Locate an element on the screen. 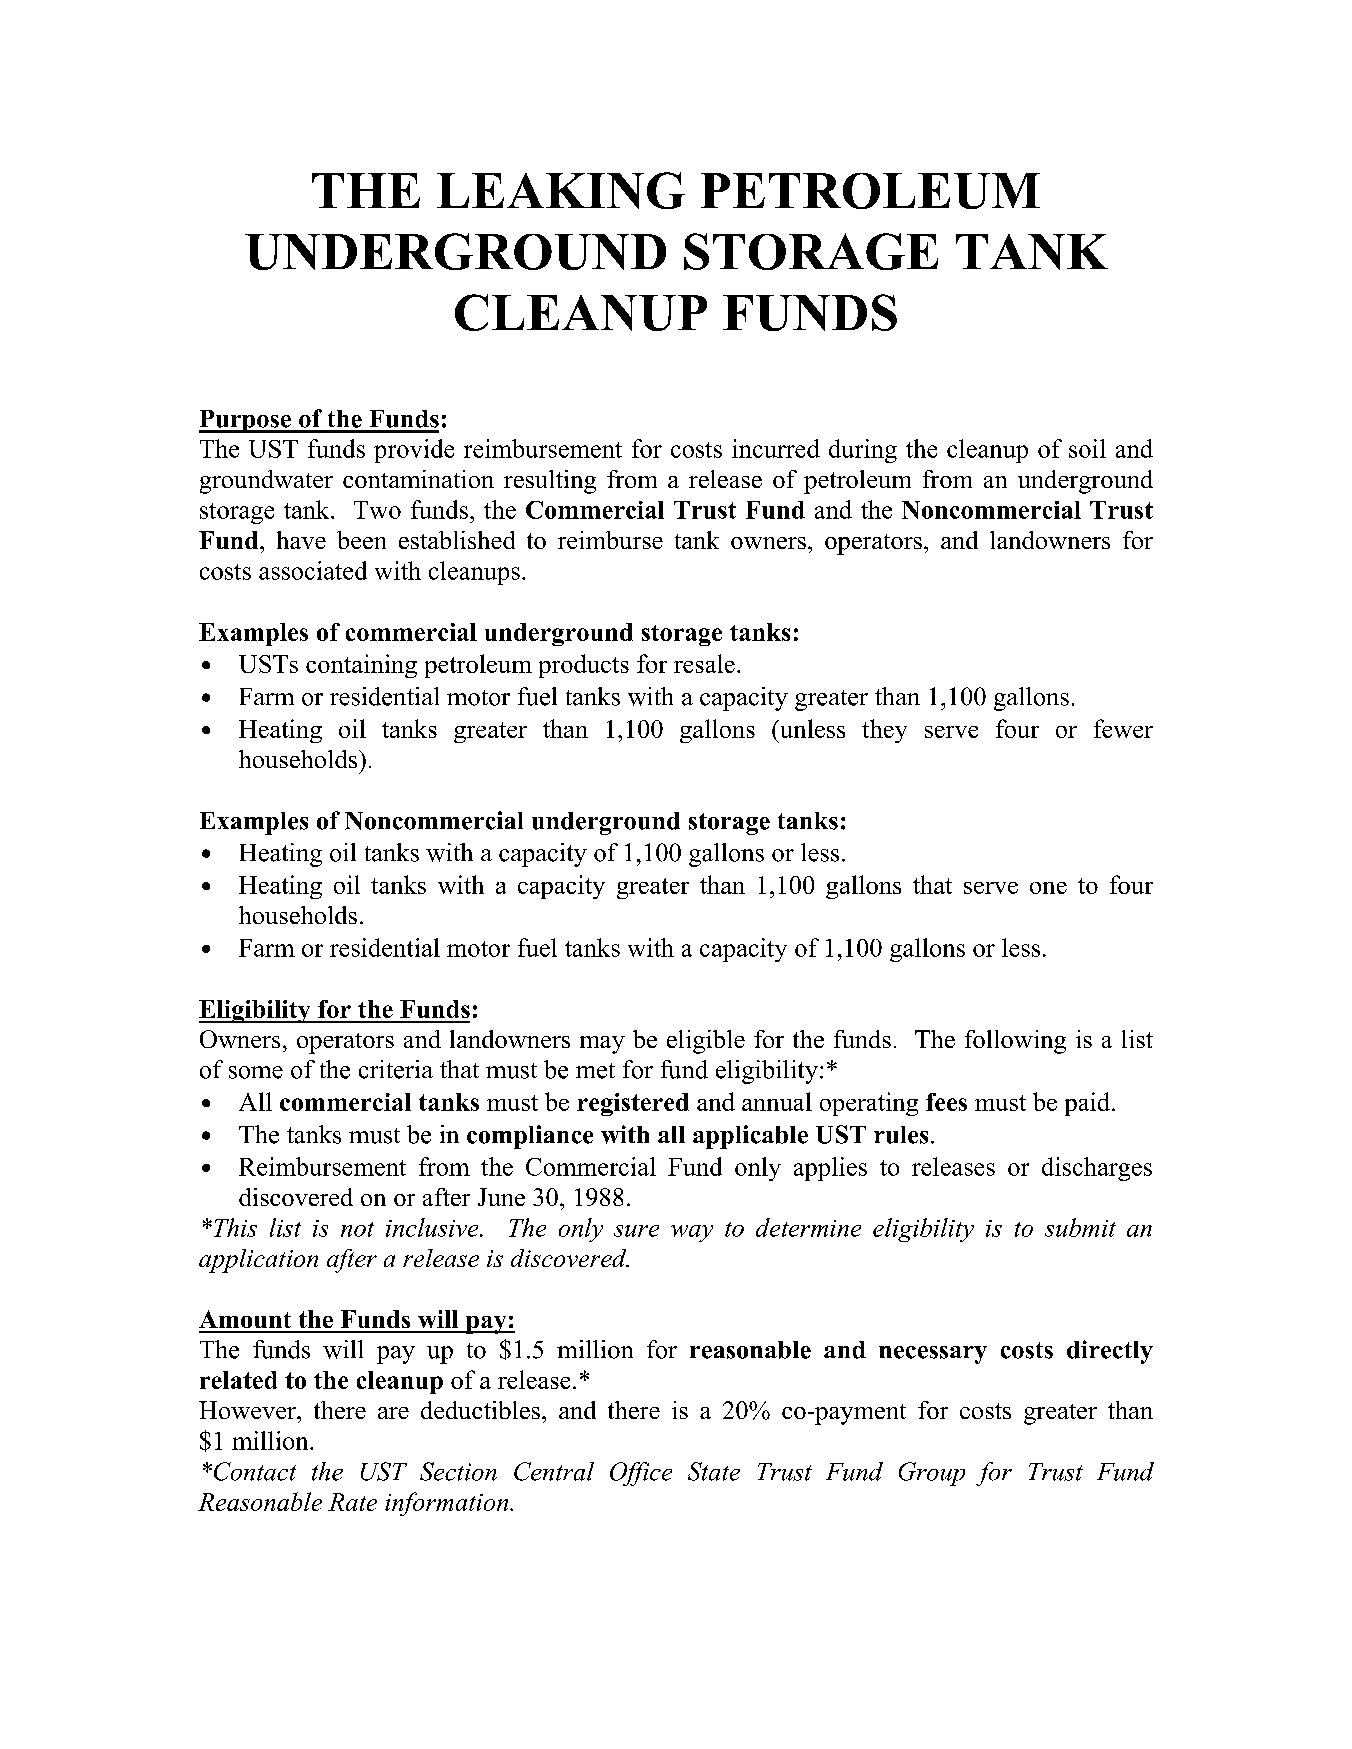  Rate is located at coordinates (352, 1502).
